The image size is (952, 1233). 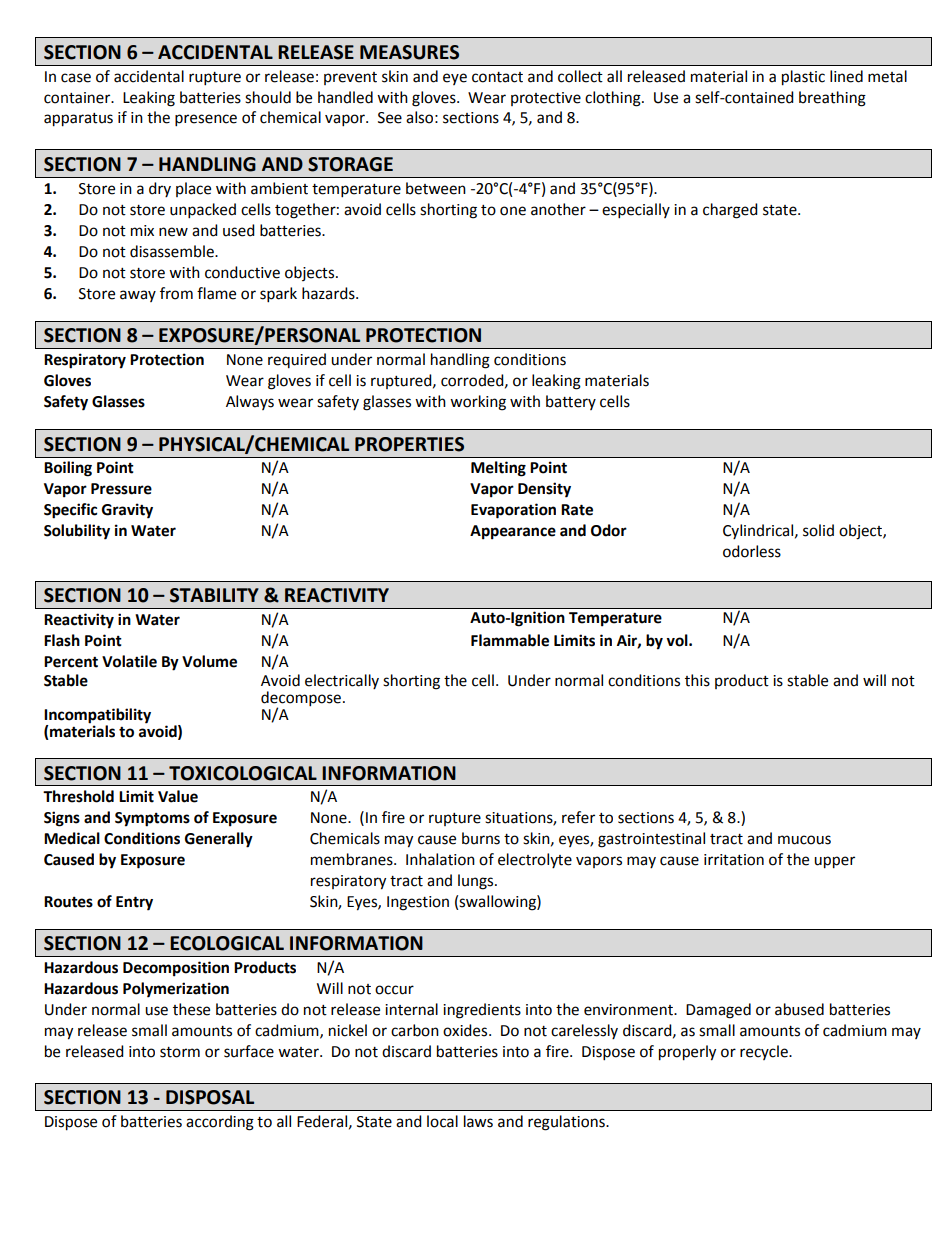 I want to click on plastic, so click(x=803, y=78).
